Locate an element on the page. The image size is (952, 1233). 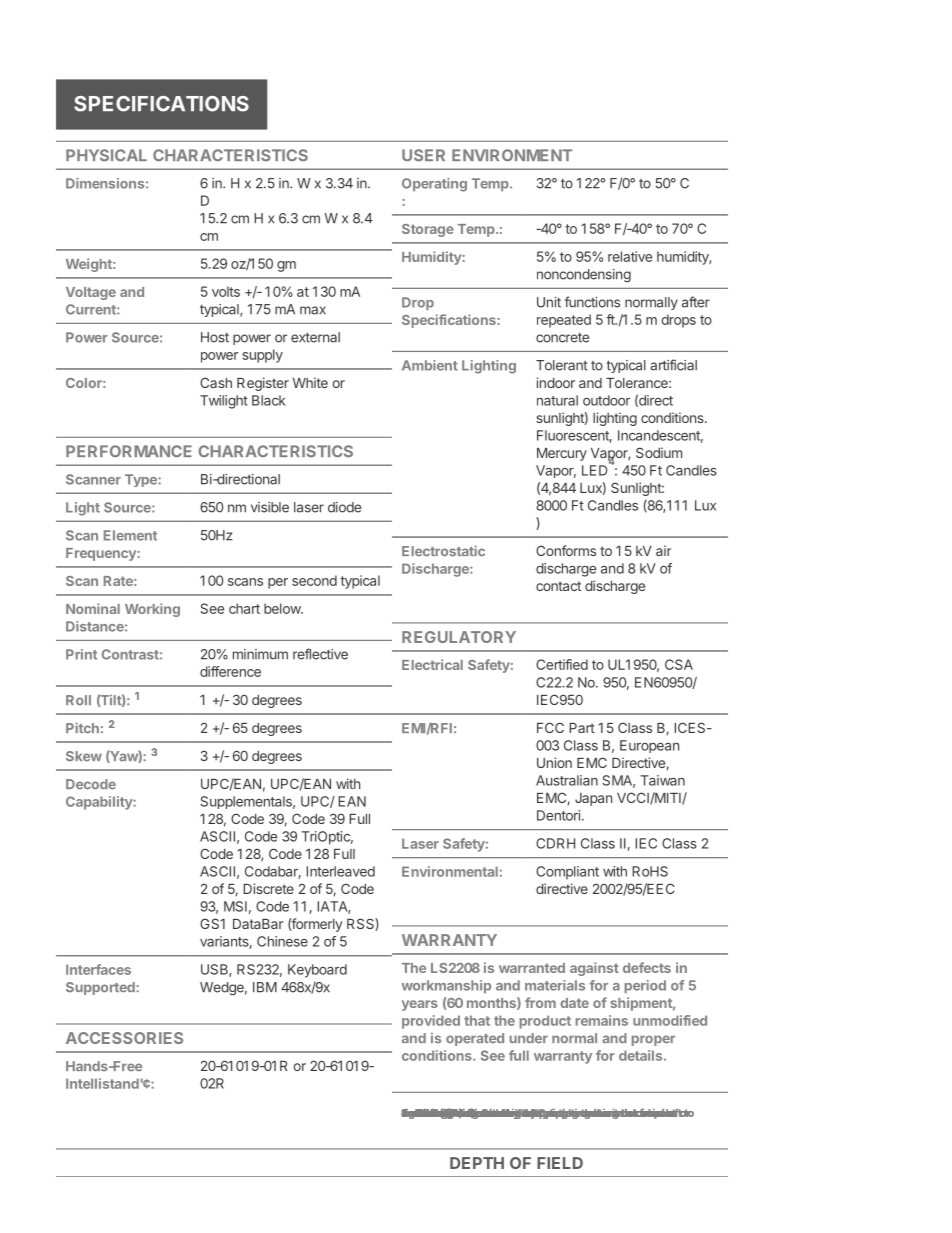
Working is located at coordinates (152, 610).
